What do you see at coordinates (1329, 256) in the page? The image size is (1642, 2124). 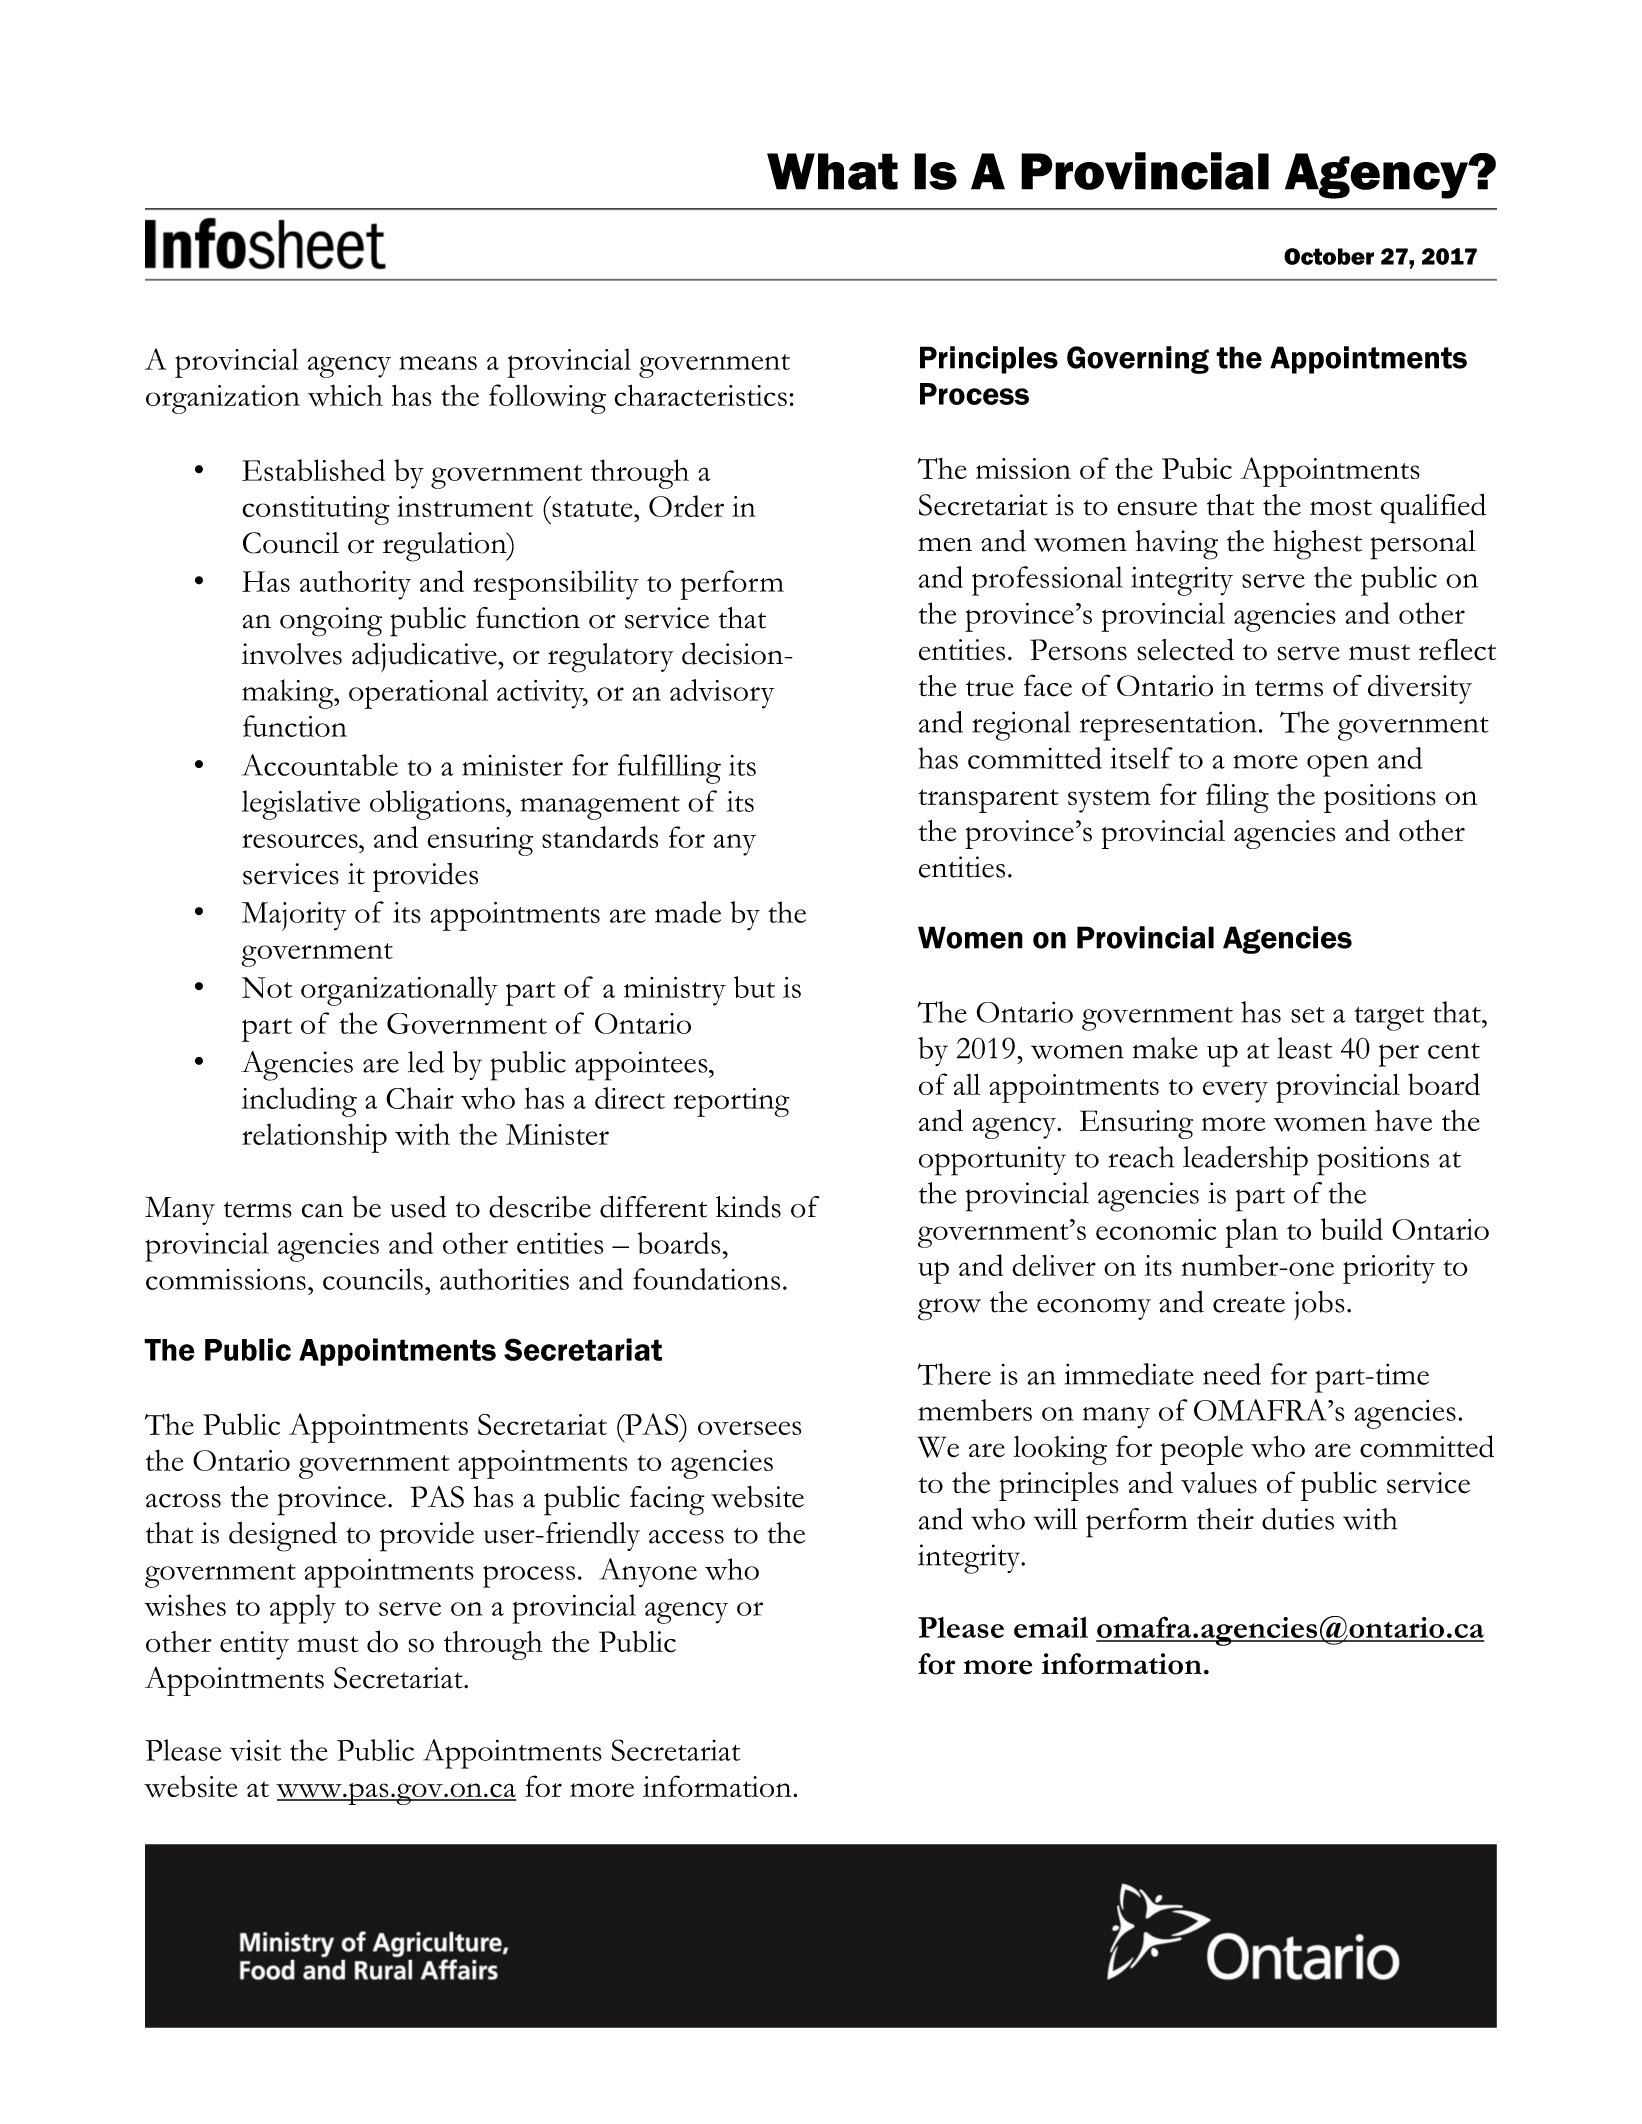 I see `October` at bounding box center [1329, 256].
